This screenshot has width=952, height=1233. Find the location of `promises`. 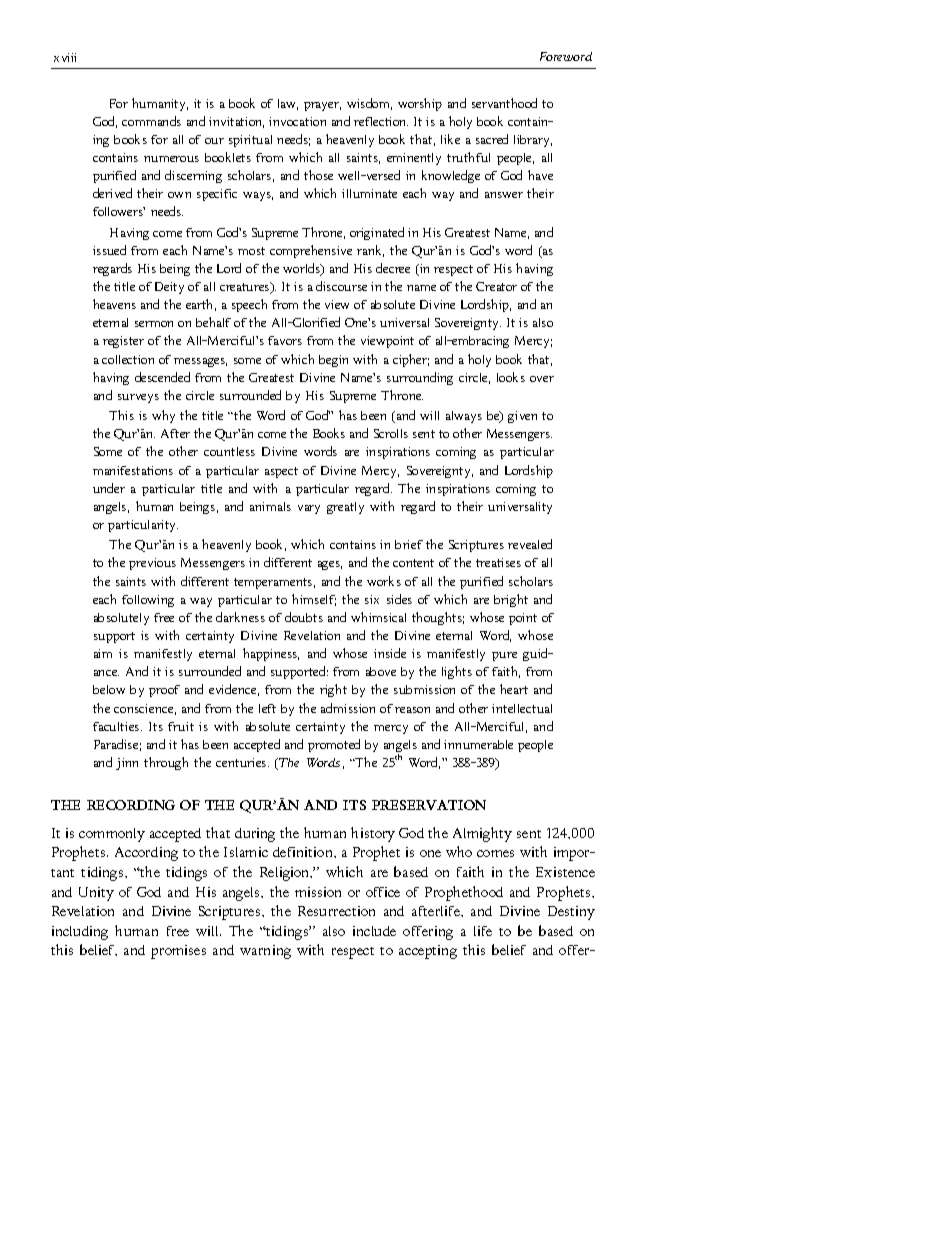

promises is located at coordinates (178, 952).
